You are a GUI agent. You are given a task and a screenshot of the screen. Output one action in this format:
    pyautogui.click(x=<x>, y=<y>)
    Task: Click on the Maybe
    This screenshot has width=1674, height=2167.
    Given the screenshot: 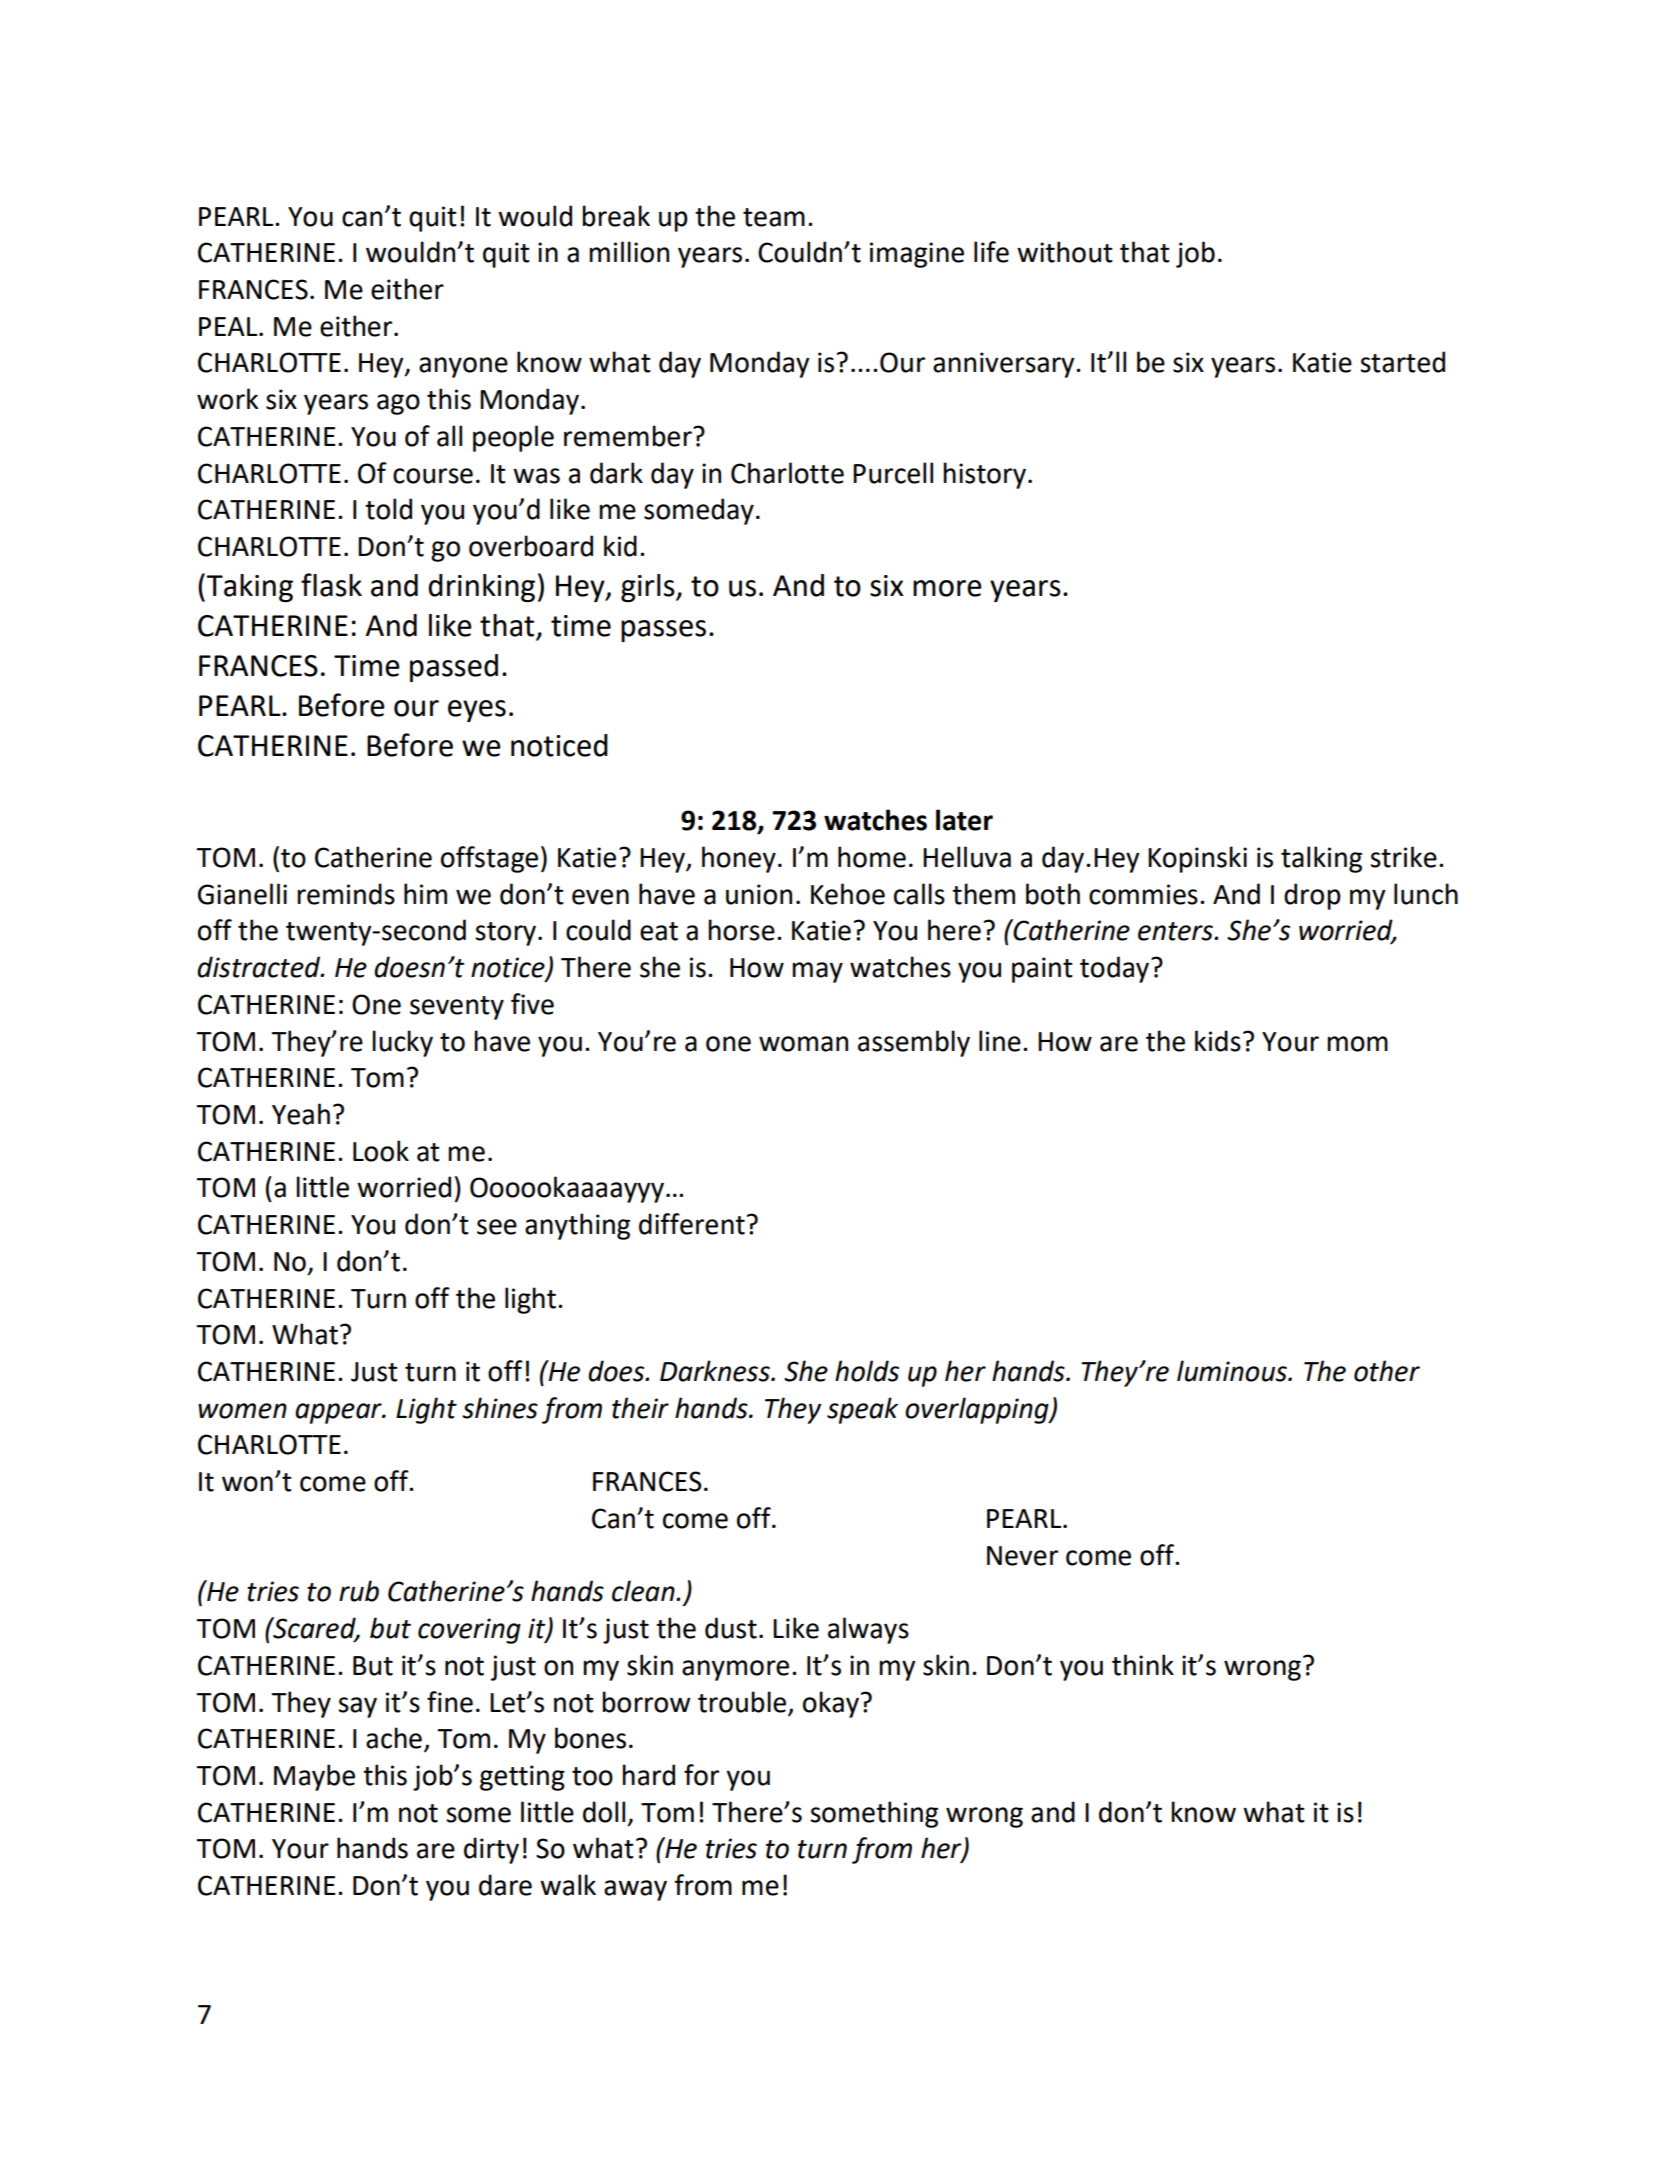 What is the action you would take?
    pyautogui.click(x=314, y=1777)
